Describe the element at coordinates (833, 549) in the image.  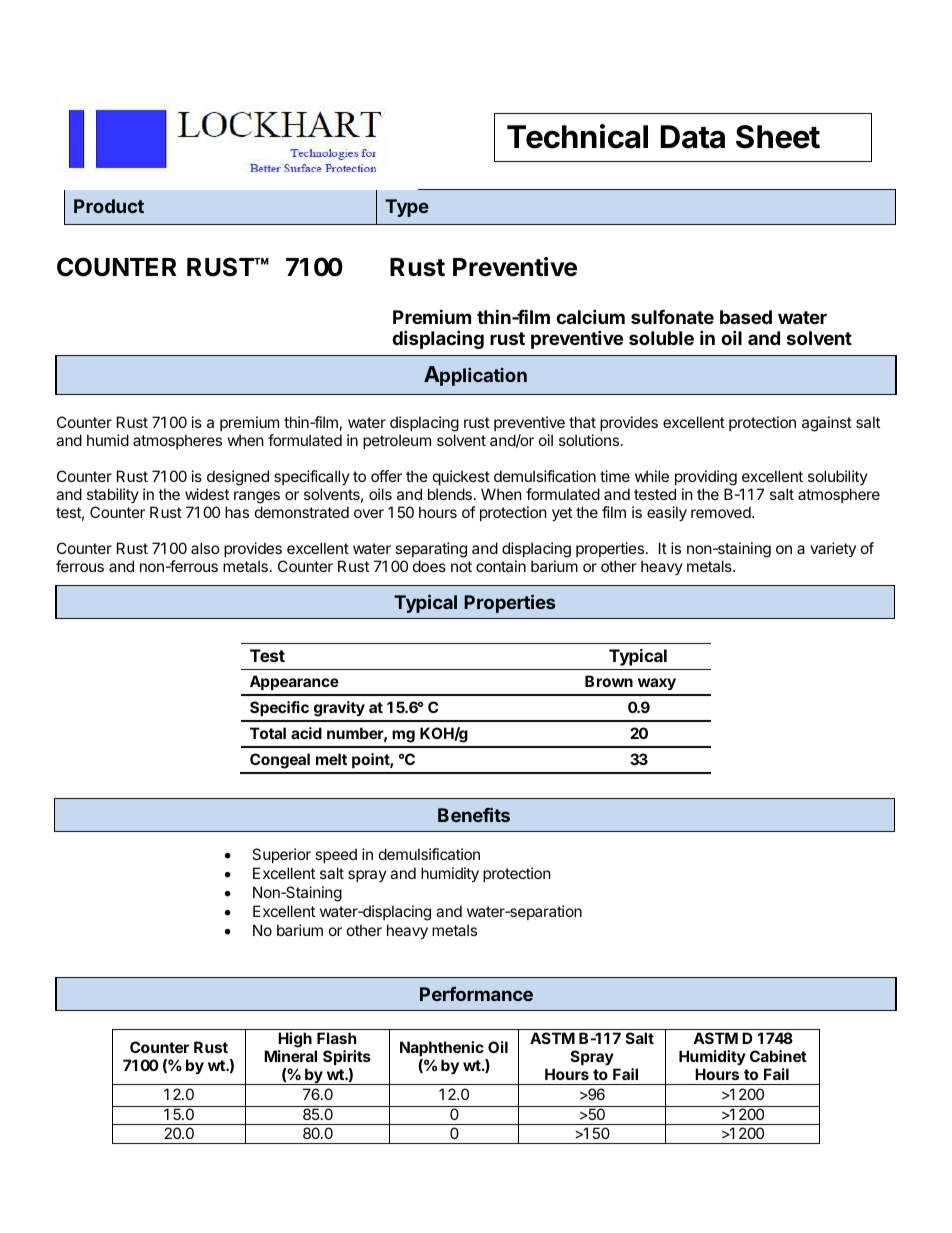
I see `variety` at that location.
